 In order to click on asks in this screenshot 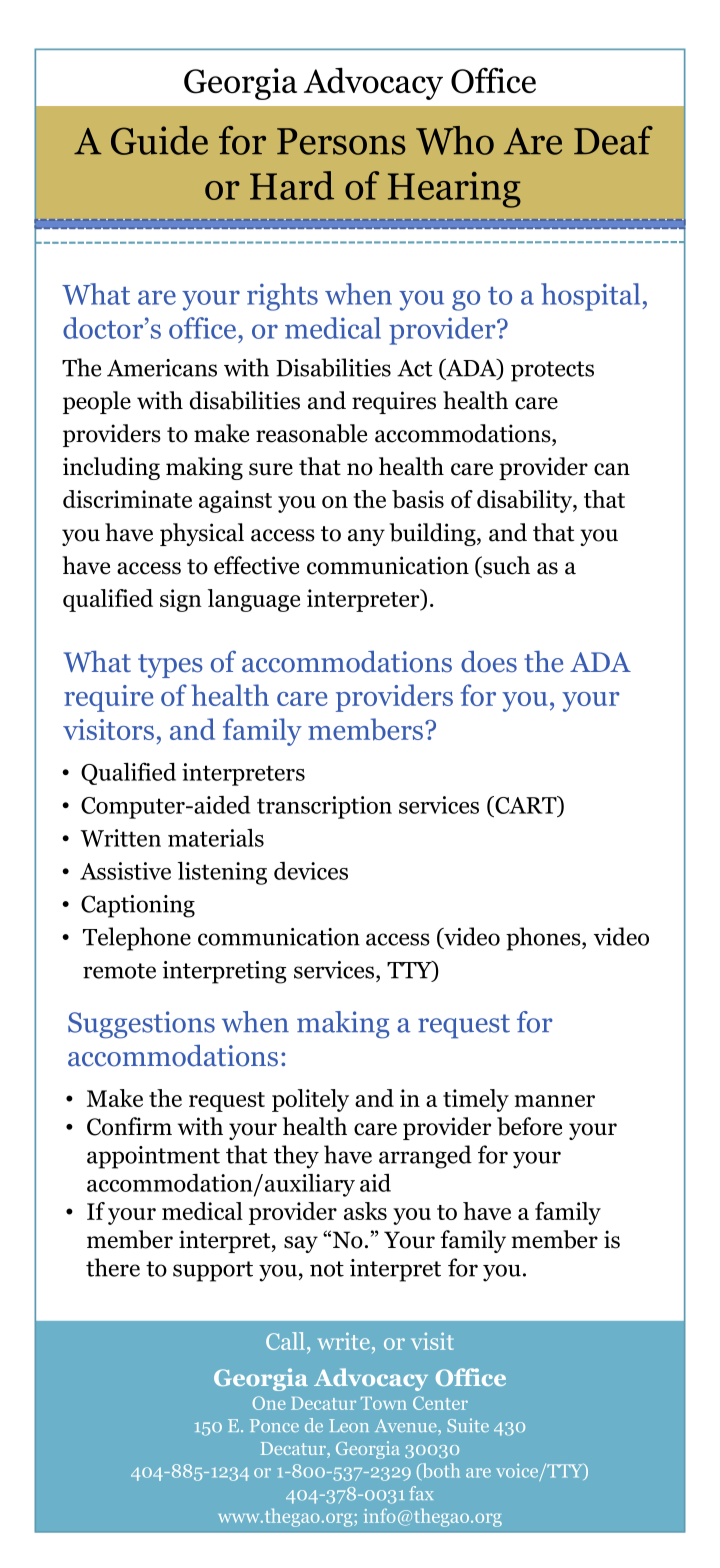, I will do `click(365, 1211)`.
